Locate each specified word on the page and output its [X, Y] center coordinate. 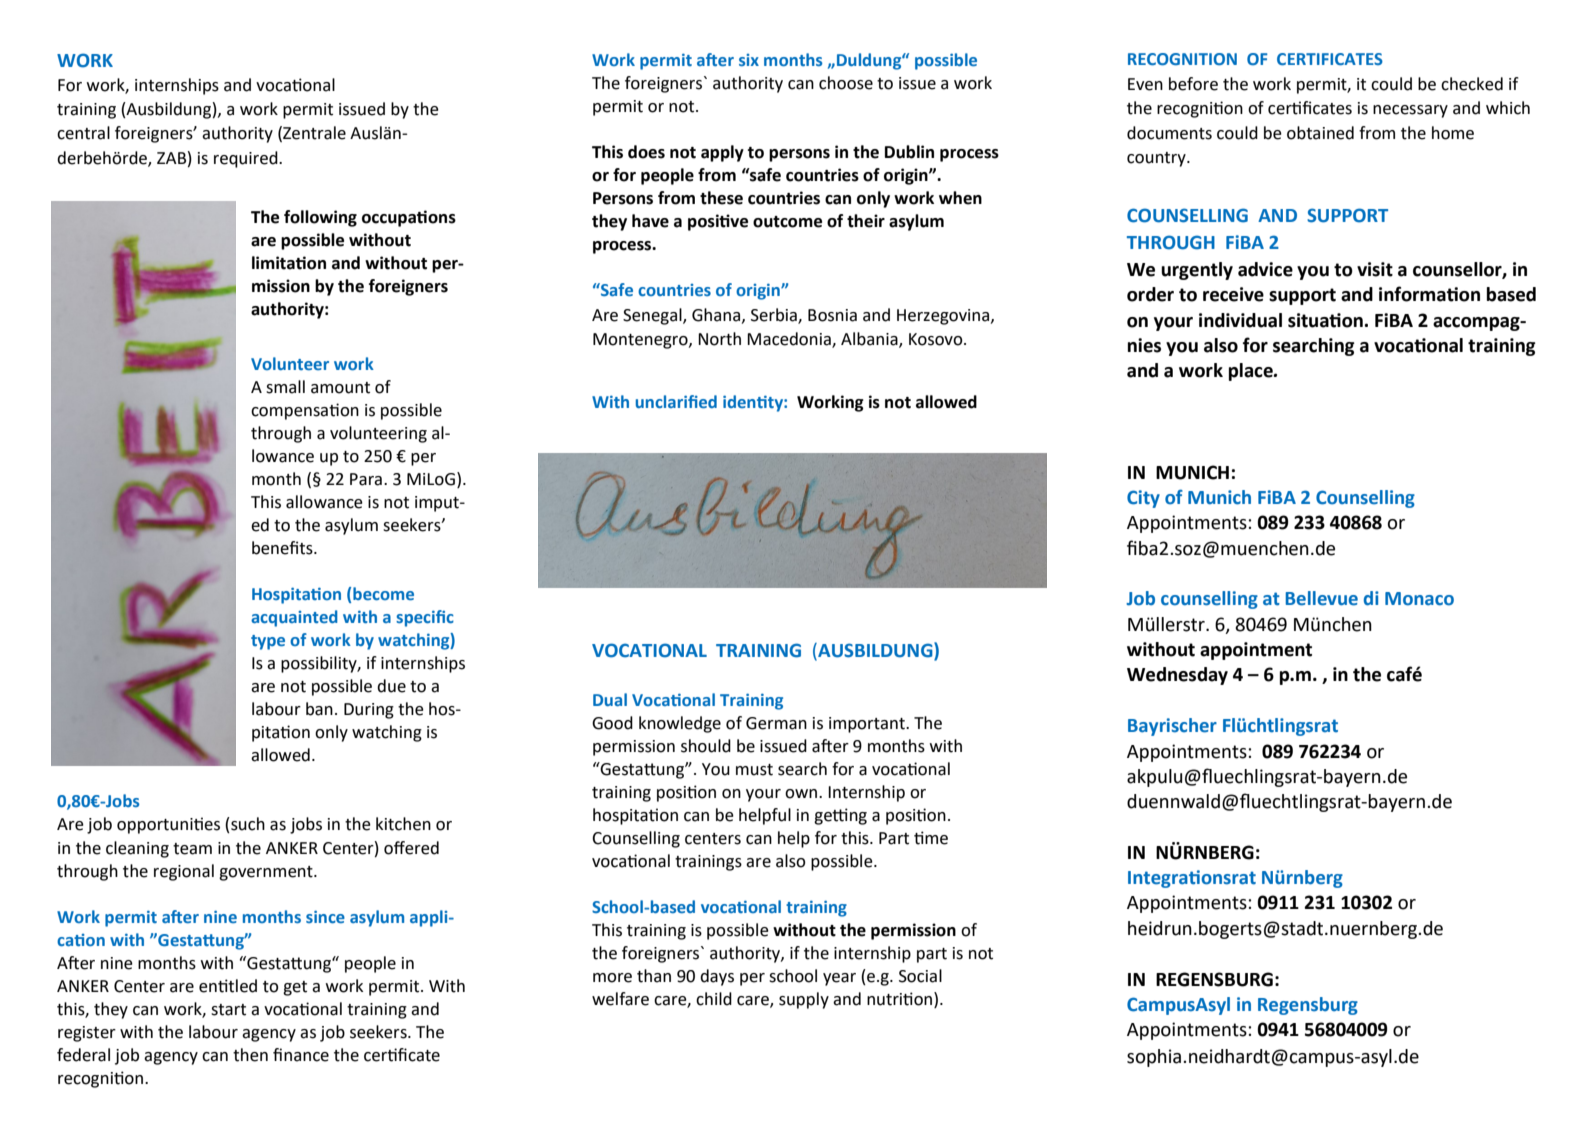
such [247, 824]
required [247, 159]
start [228, 1010]
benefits [283, 548]
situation [1325, 320]
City [1143, 499]
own [802, 794]
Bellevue [1322, 598]
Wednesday [1177, 676]
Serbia [775, 315]
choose [846, 83]
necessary [1410, 111]
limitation [289, 263]
